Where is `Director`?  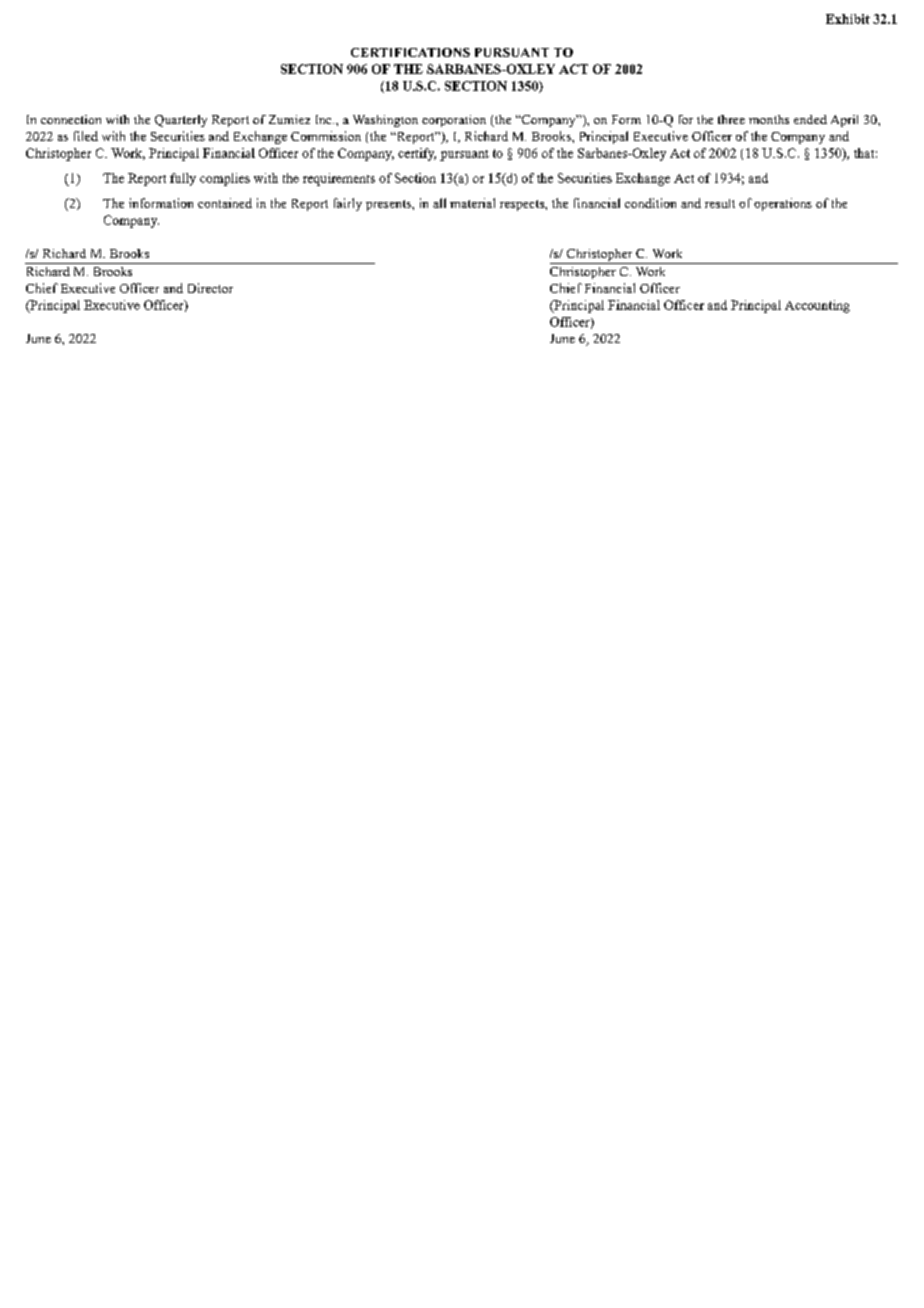
Director is located at coordinates (210, 288).
